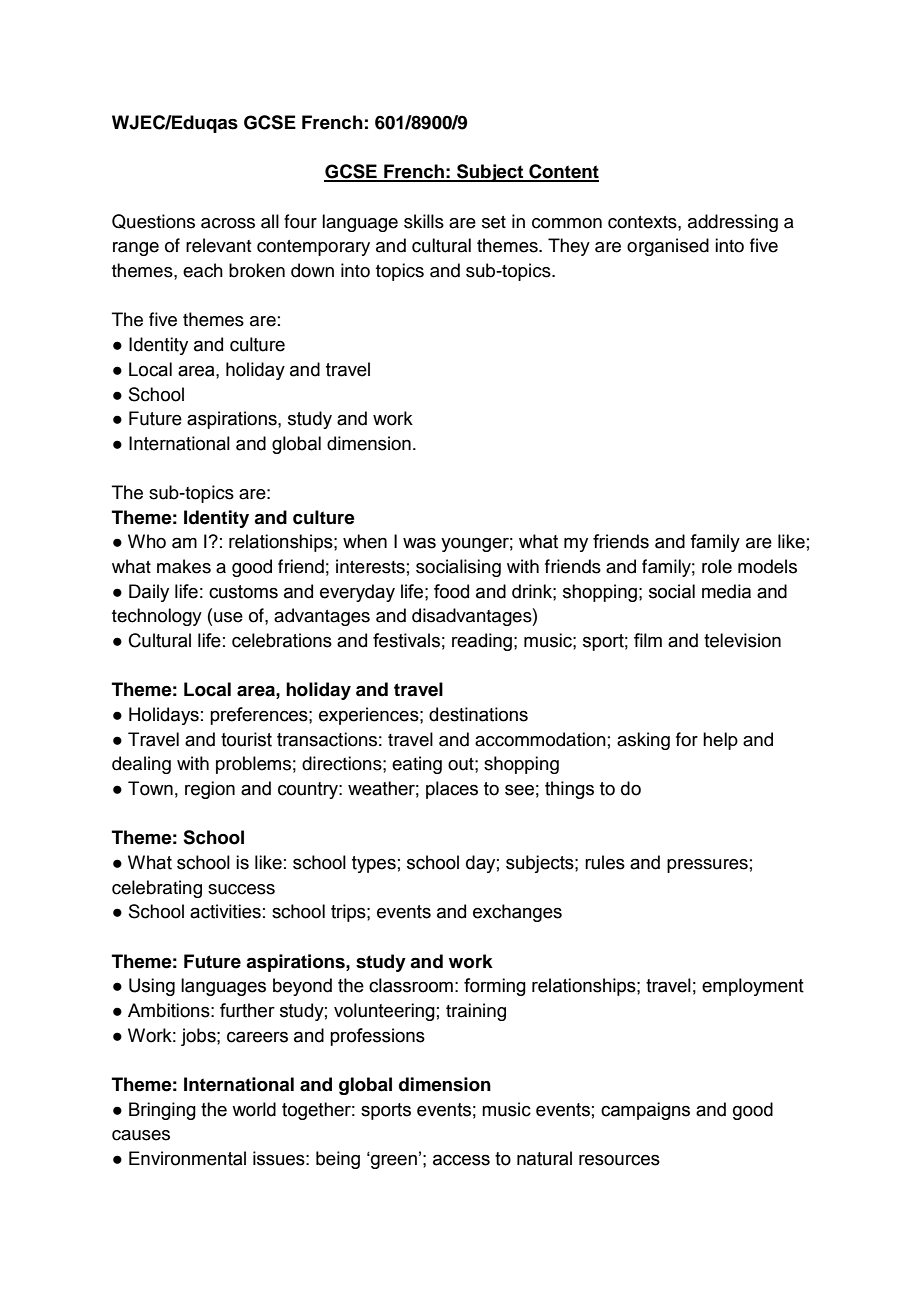  I want to click on pressures, so click(707, 866).
